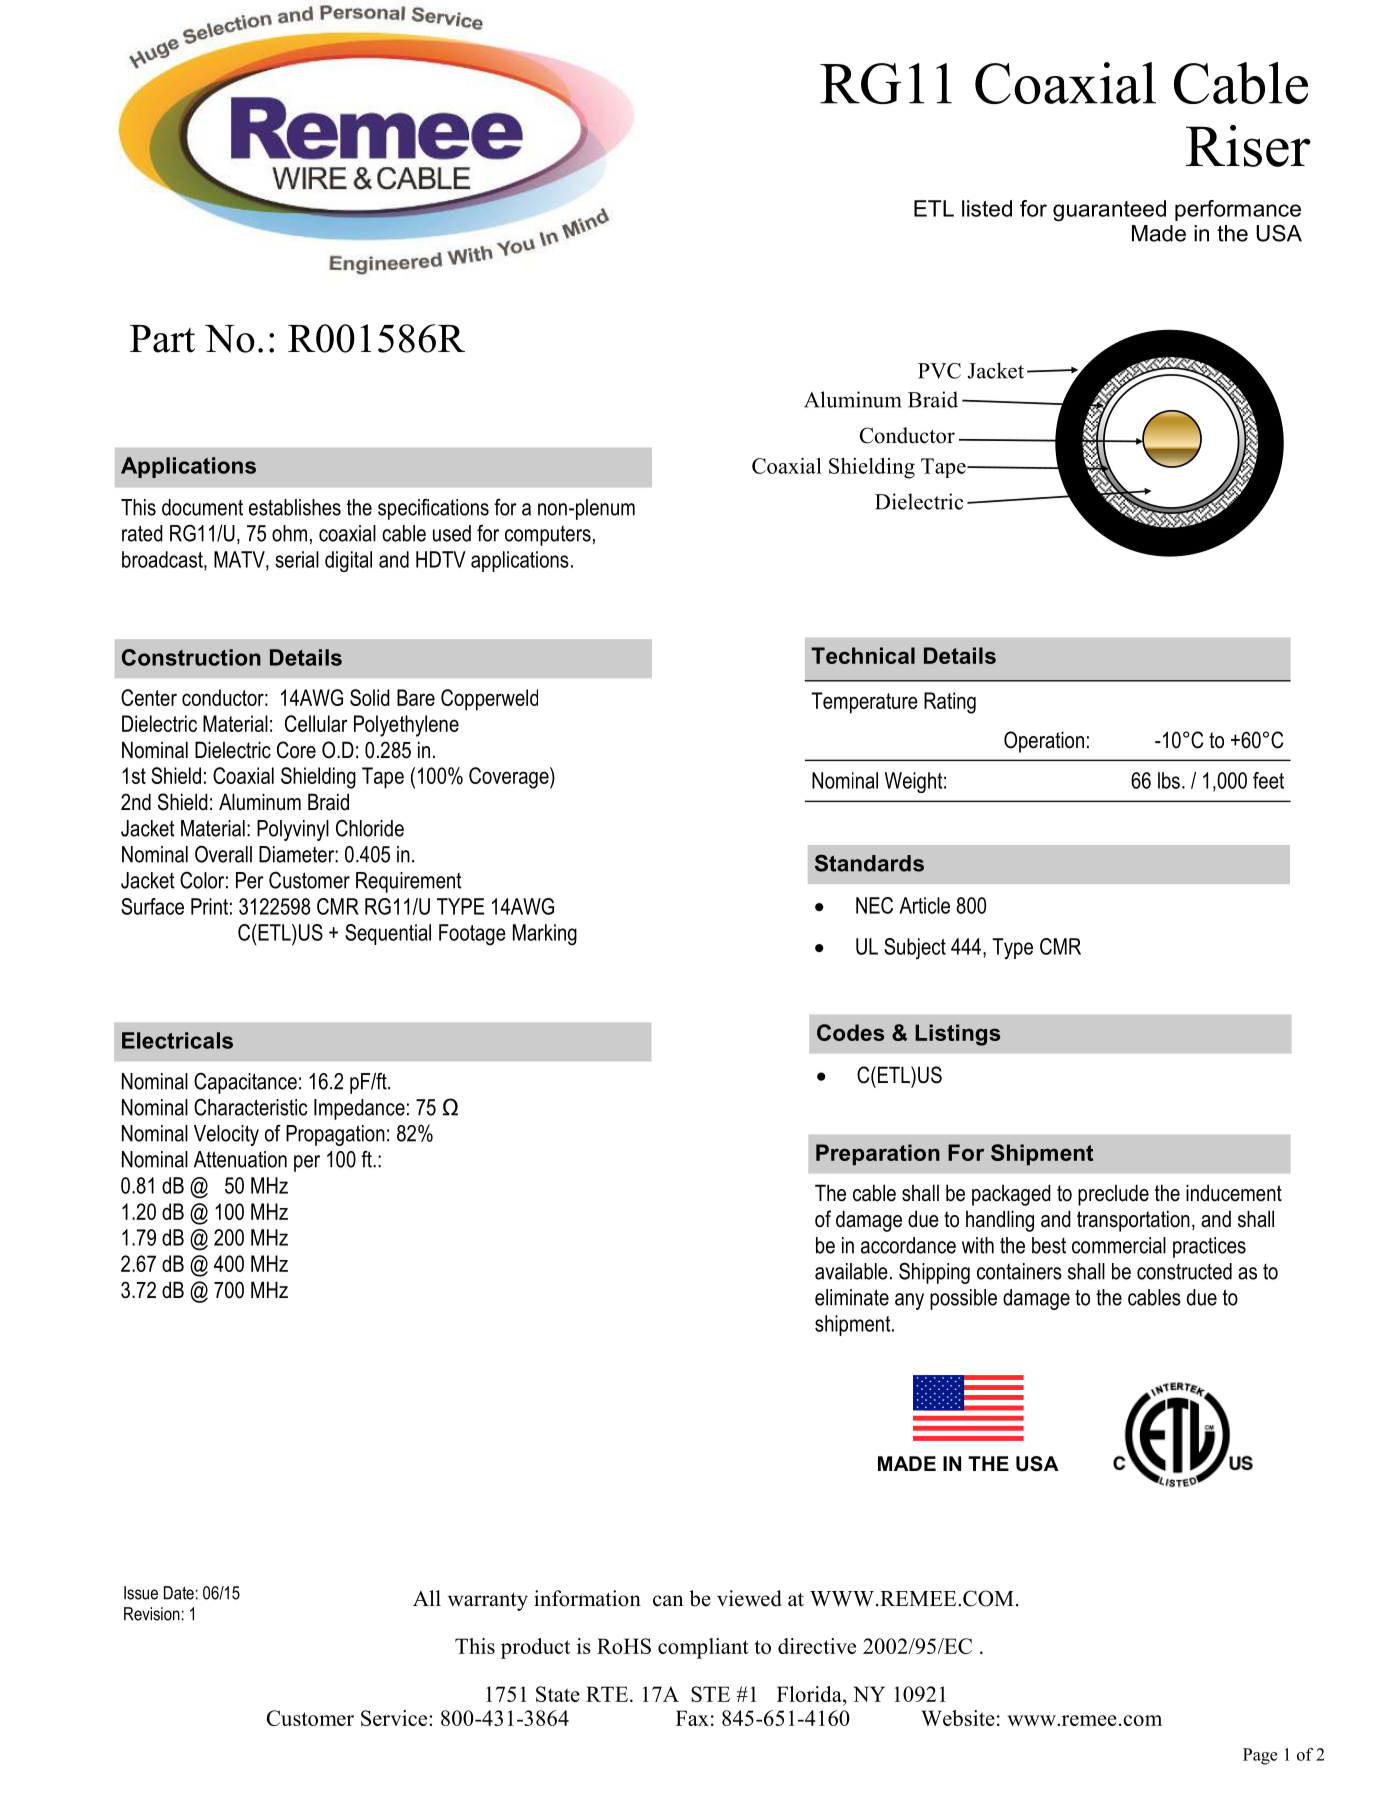 This document has height=1801, width=1391. What do you see at coordinates (297, 559) in the document?
I see `serial` at bounding box center [297, 559].
